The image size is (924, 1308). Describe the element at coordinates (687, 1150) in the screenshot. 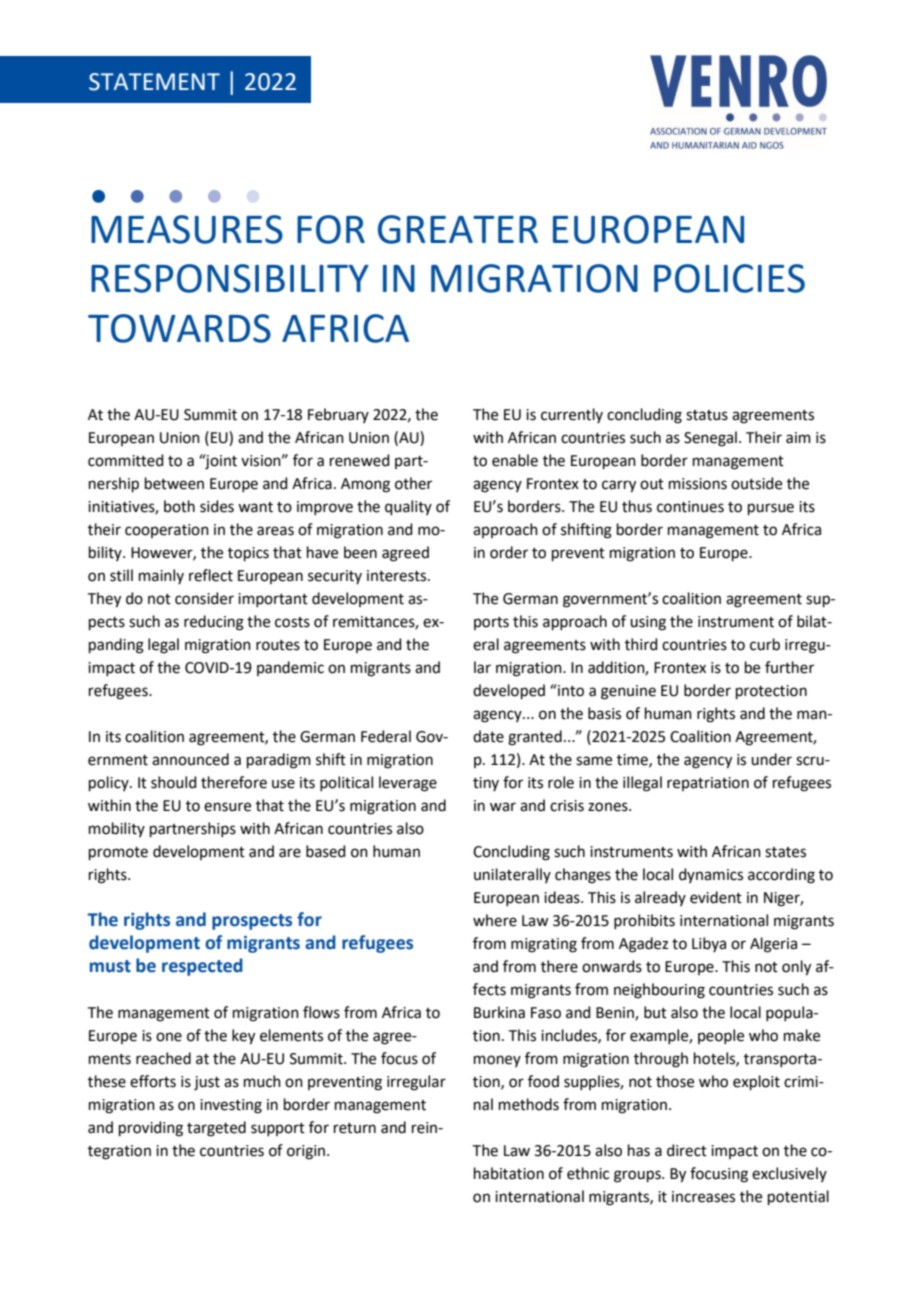

I see `direct` at that location.
